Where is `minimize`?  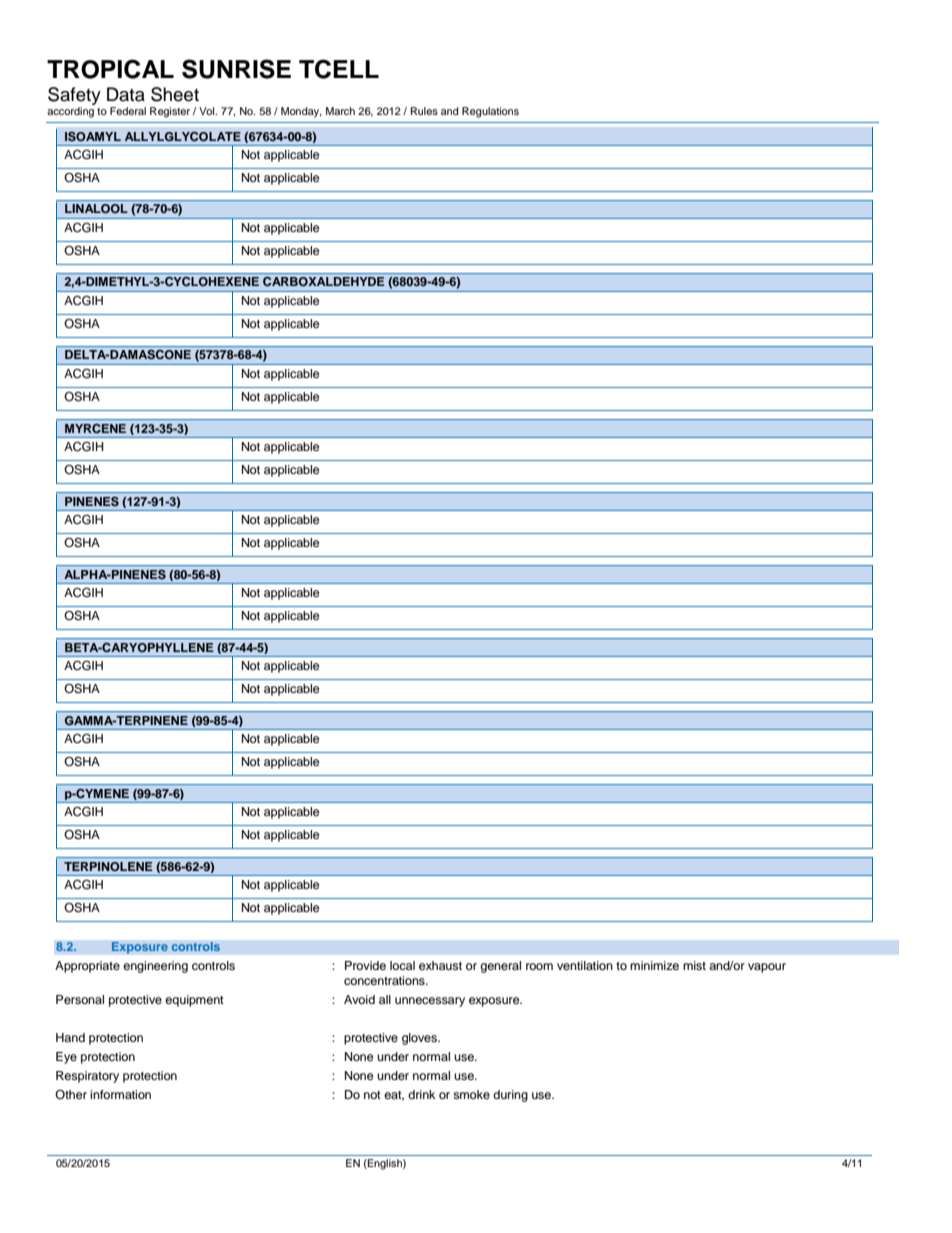 minimize is located at coordinates (654, 965).
